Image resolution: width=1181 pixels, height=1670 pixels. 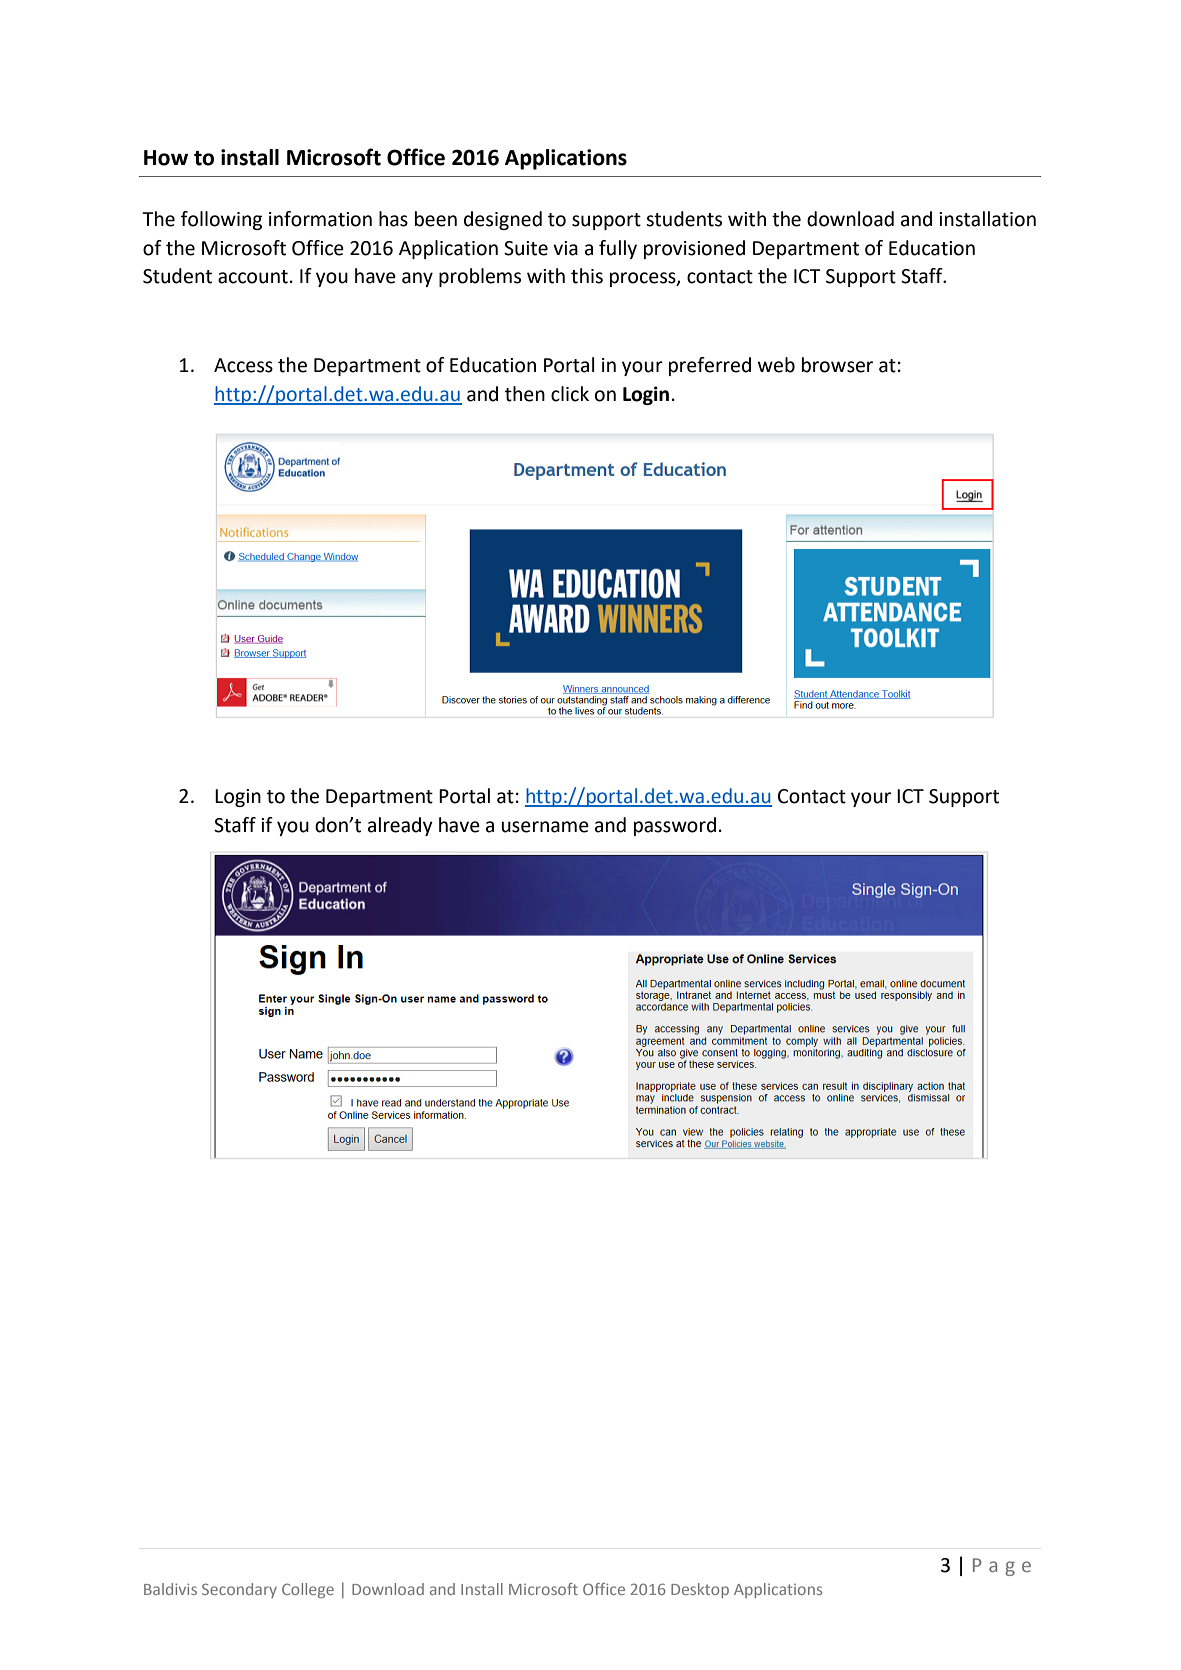 What do you see at coordinates (710, 366) in the screenshot?
I see `preferred` at bounding box center [710, 366].
